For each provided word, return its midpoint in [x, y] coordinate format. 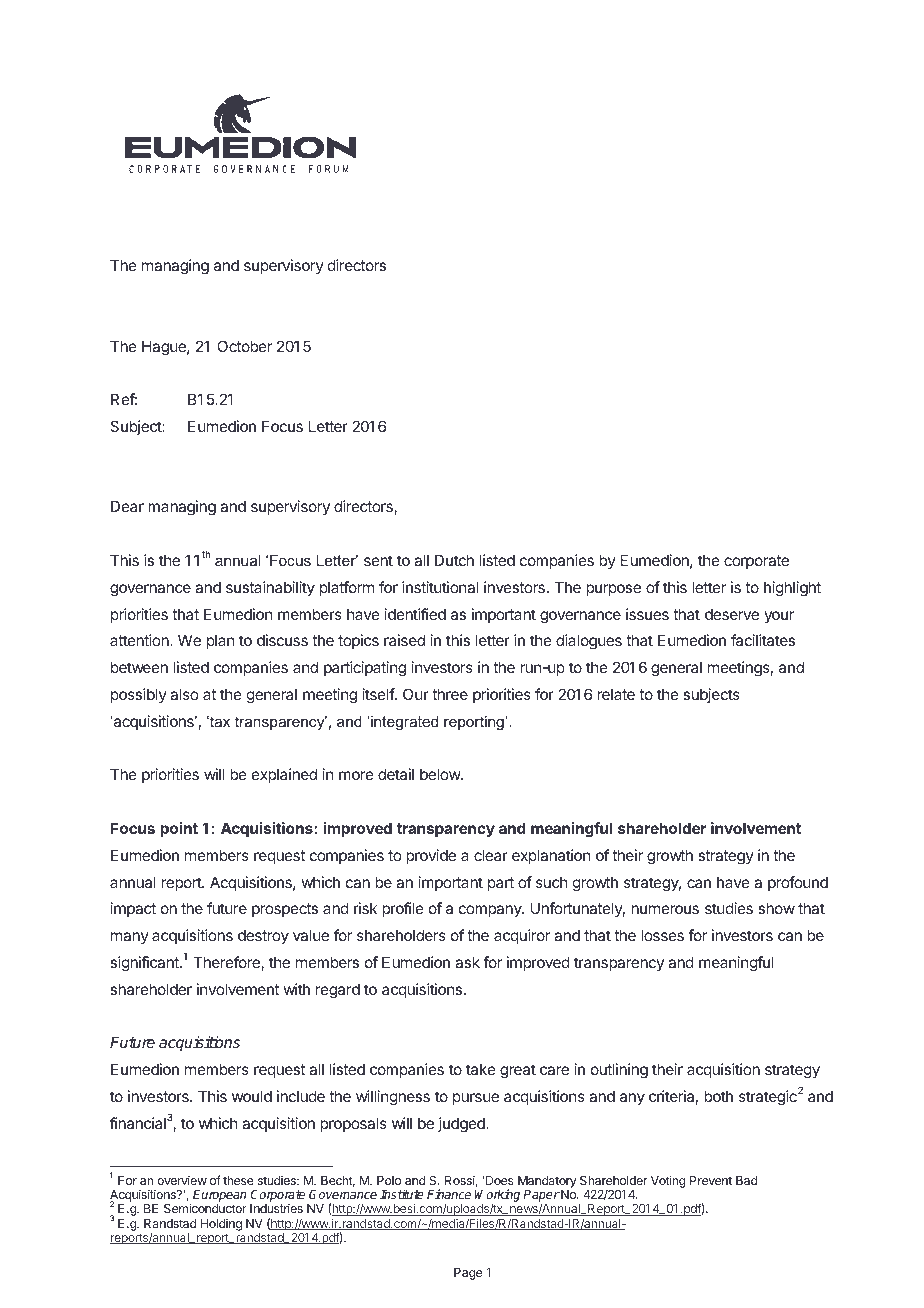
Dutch [454, 560]
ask [467, 962]
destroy [263, 936]
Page [468, 1274]
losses [662, 935]
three [450, 694]
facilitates [763, 640]
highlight [792, 589]
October [244, 346]
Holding [221, 1225]
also [184, 694]
